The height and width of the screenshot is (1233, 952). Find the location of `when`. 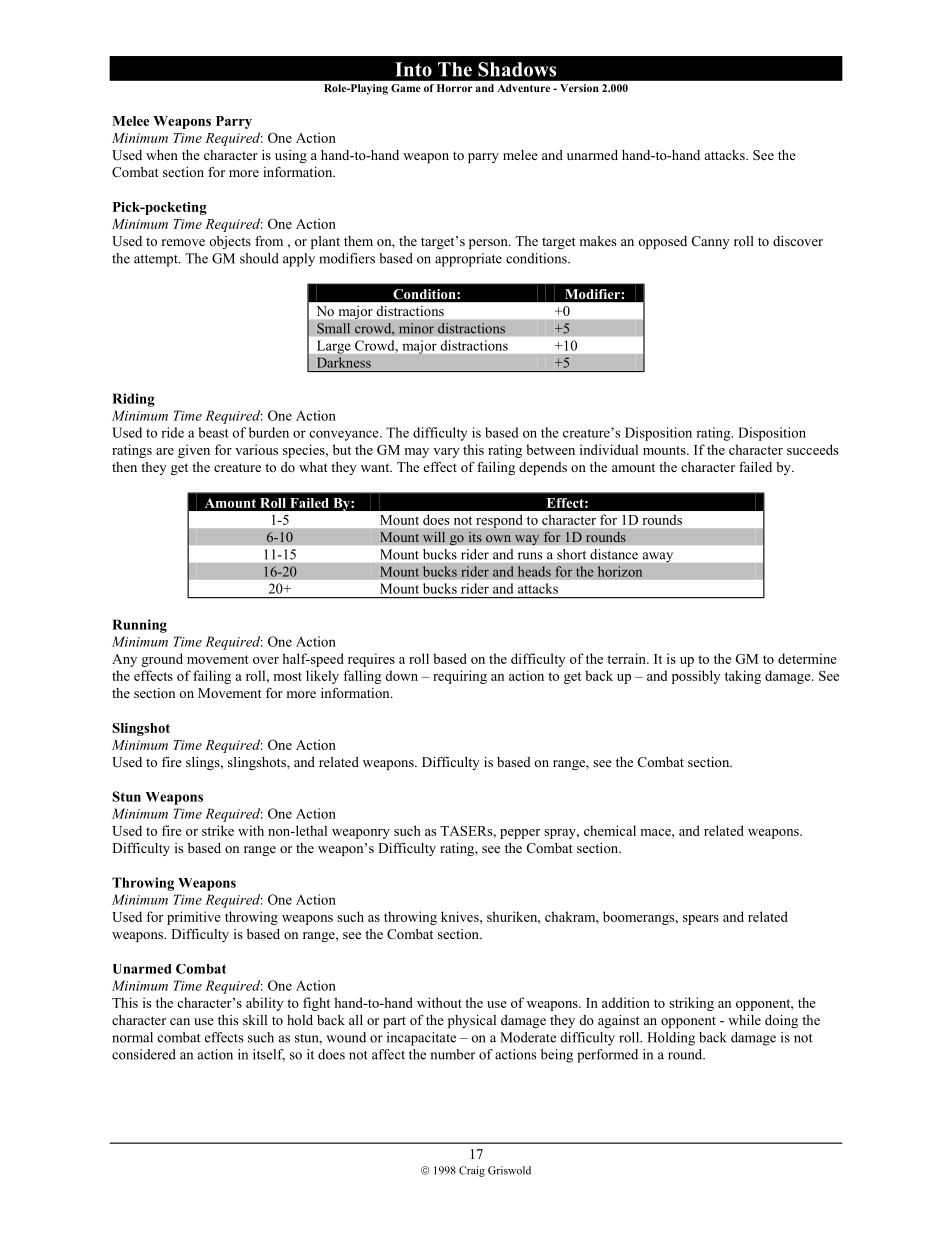

when is located at coordinates (162, 155).
